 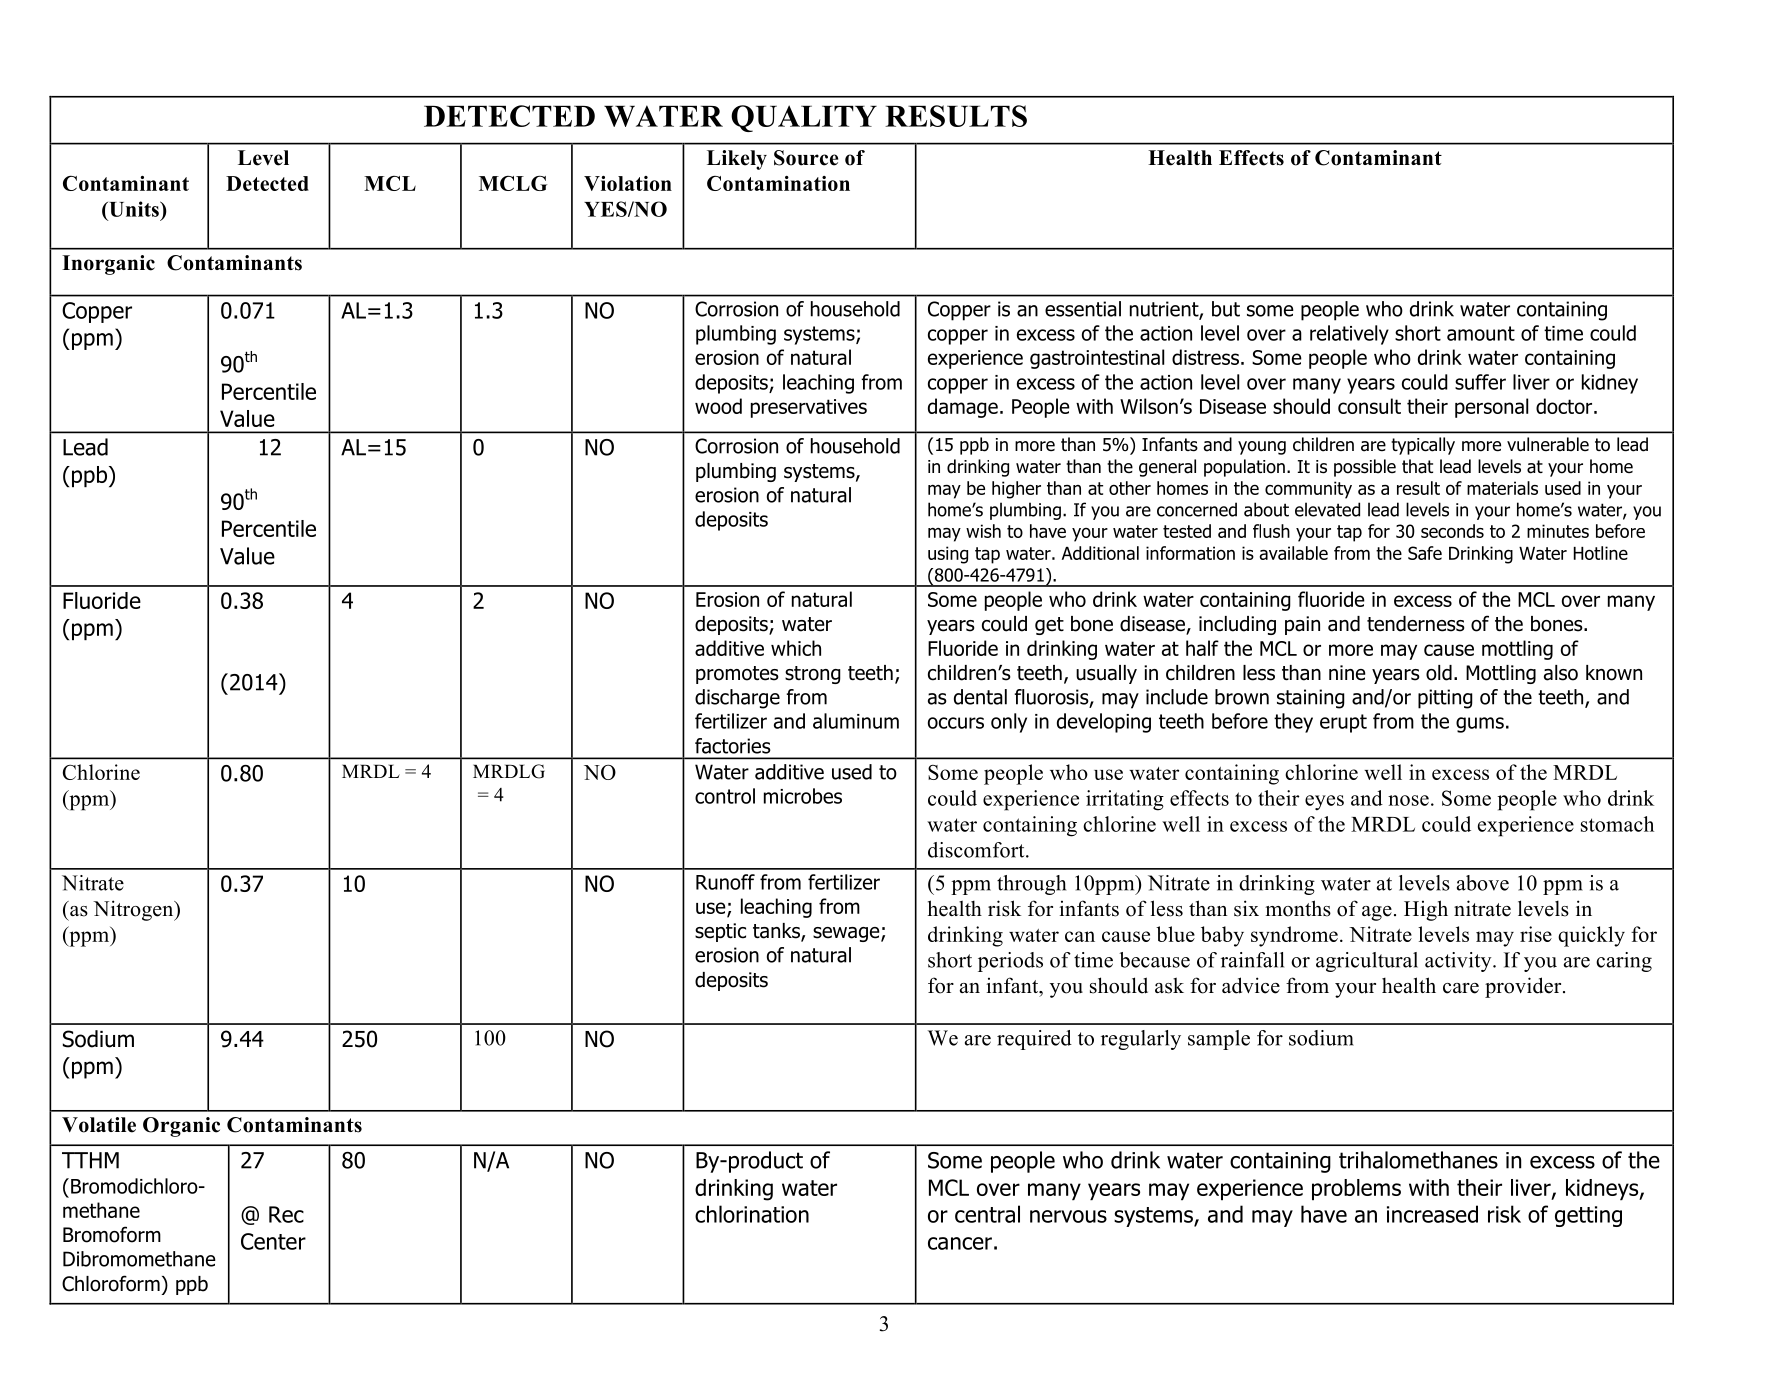 I want to click on but, so click(x=1226, y=309).
